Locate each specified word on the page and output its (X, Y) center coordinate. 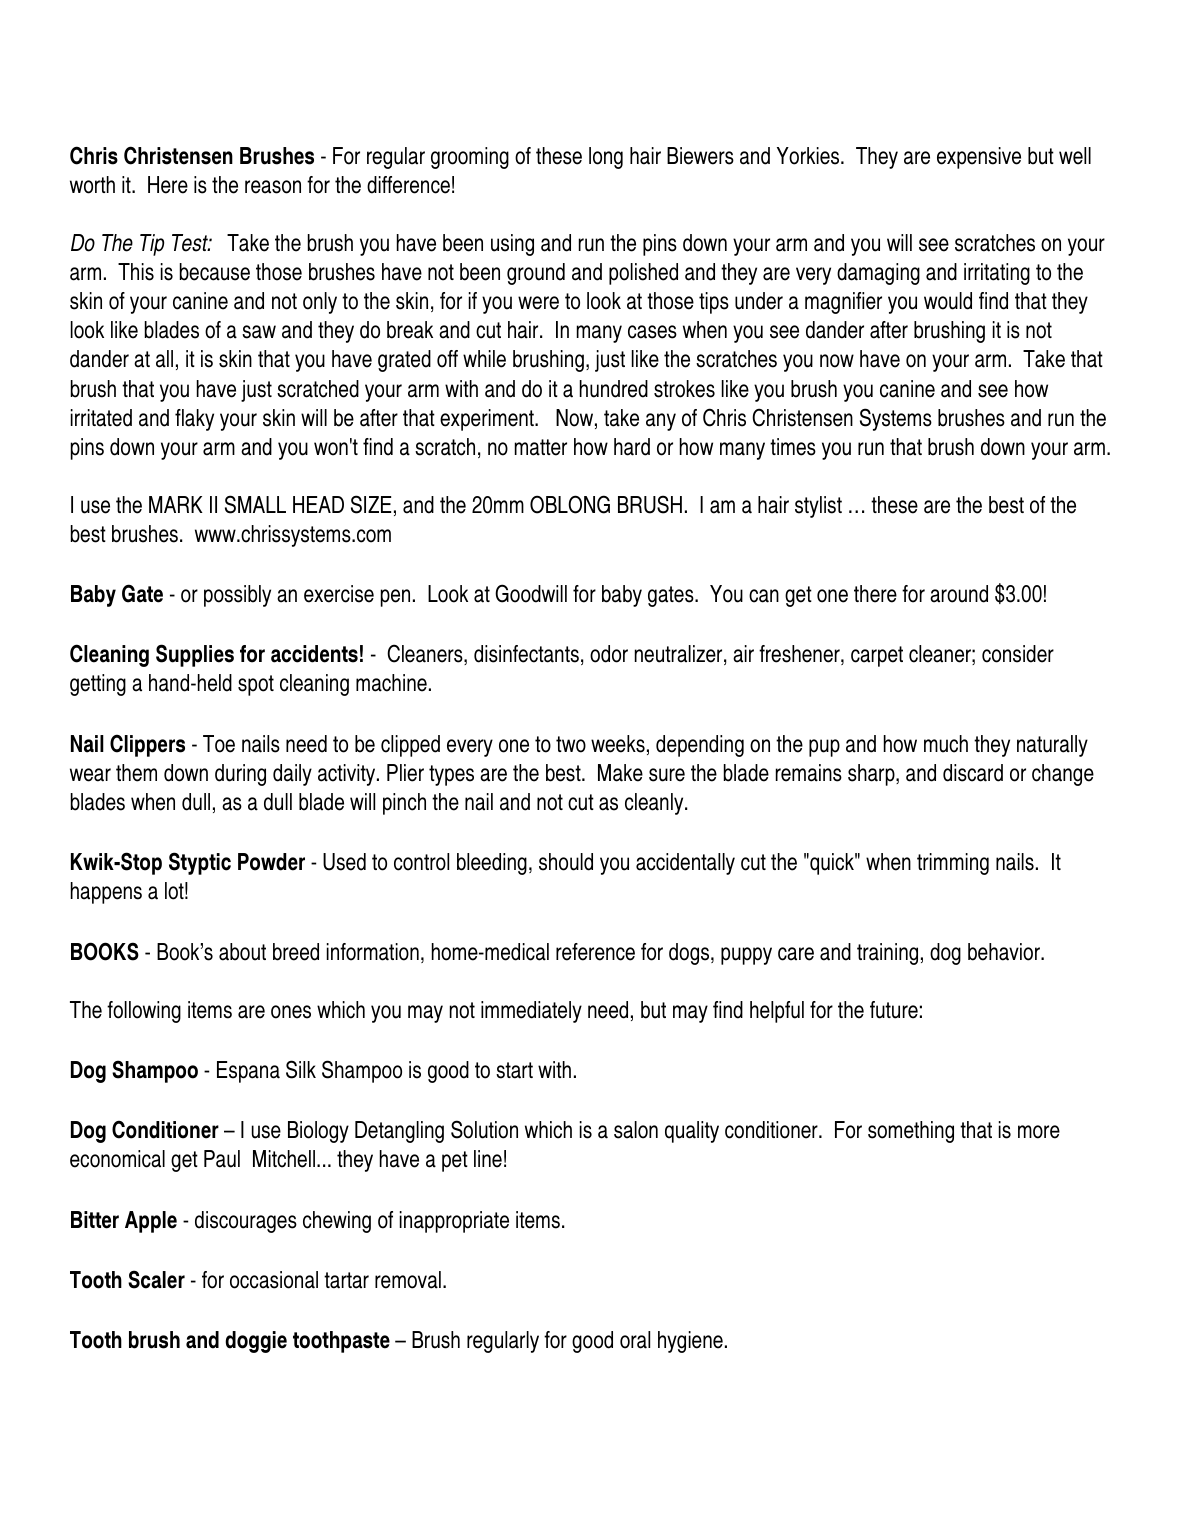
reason (273, 187)
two (571, 744)
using (512, 245)
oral (635, 1340)
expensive (979, 158)
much (946, 744)
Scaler (156, 1279)
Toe (219, 744)
